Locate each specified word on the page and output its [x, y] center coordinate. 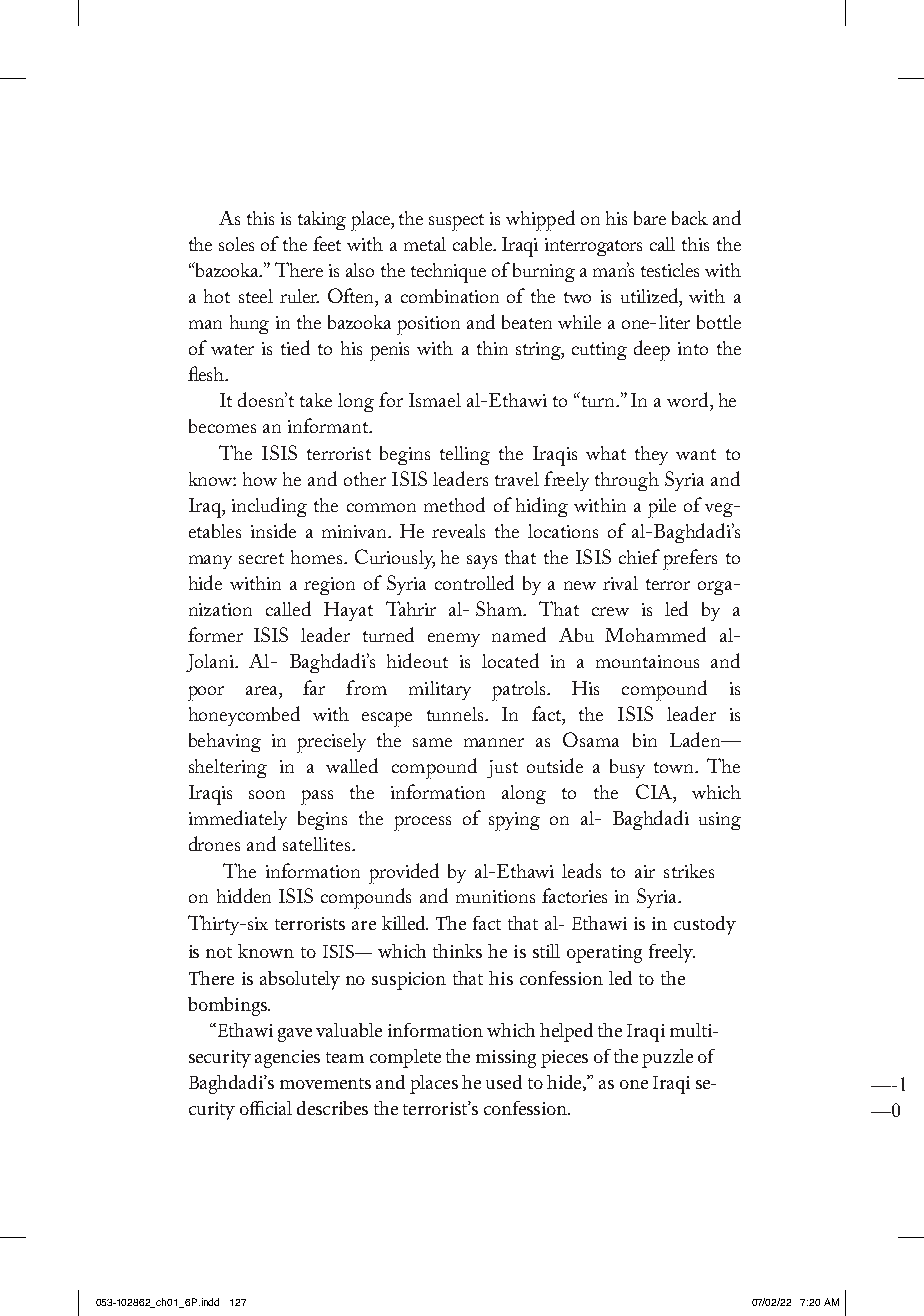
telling [465, 455]
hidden [244, 895]
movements [325, 1083]
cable [473, 244]
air [645, 871]
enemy [454, 640]
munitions [495, 896]
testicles [670, 270]
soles [236, 244]
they [651, 455]
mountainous [647, 661]
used [504, 1082]
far [314, 687]
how [260, 479]
